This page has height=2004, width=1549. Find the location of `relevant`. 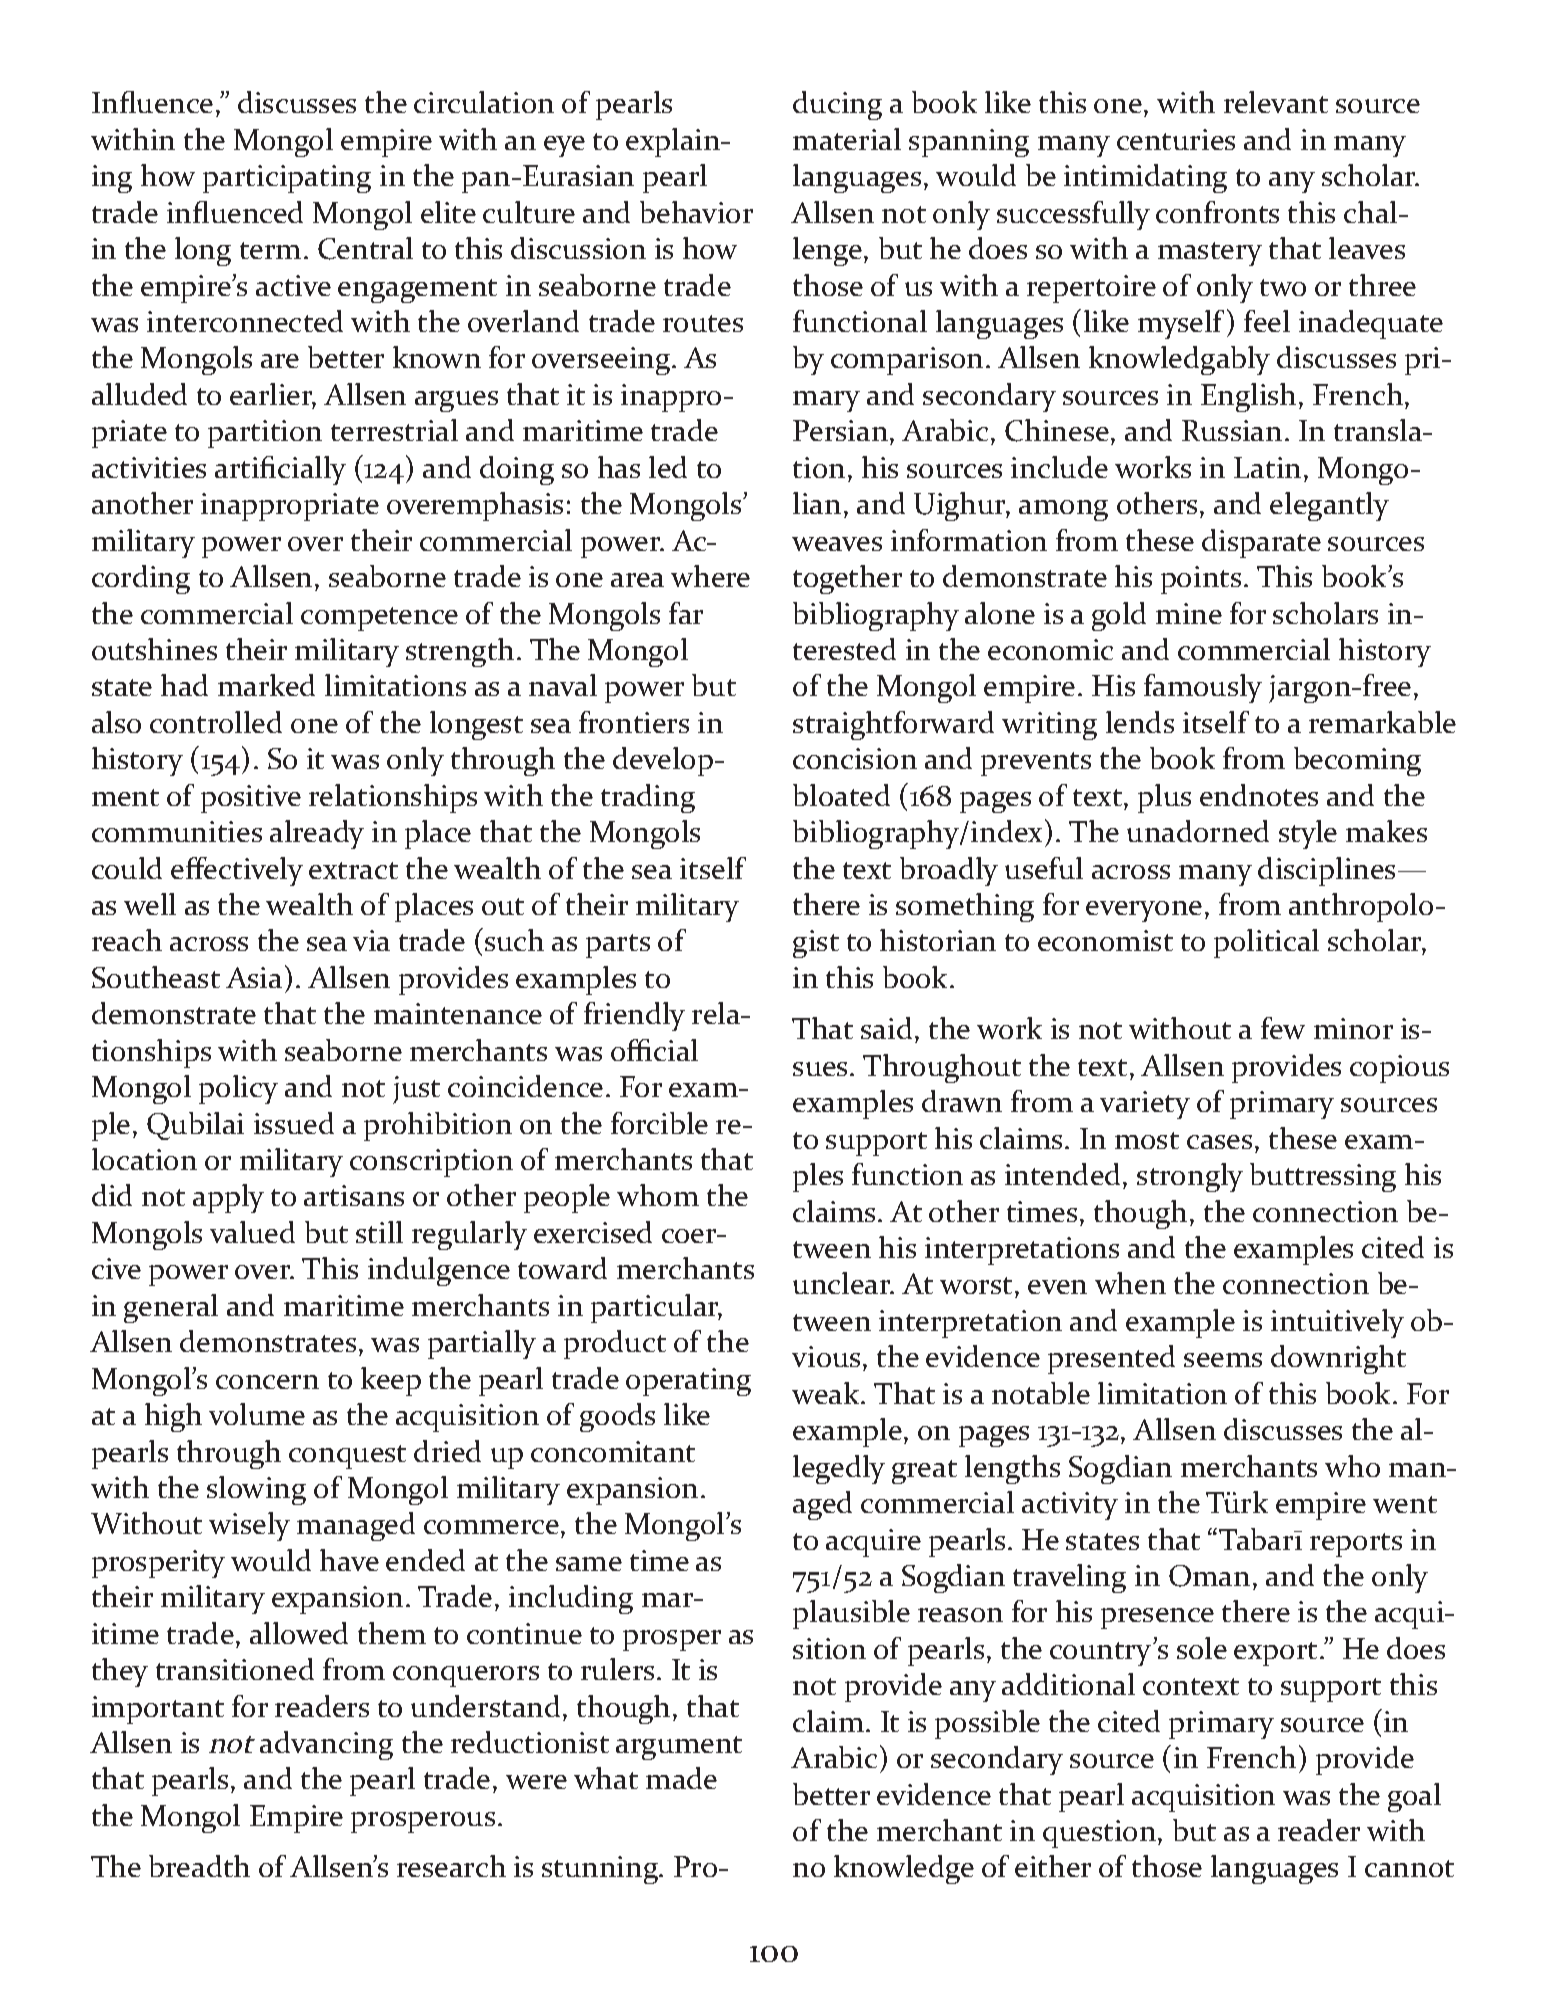

relevant is located at coordinates (1276, 102).
